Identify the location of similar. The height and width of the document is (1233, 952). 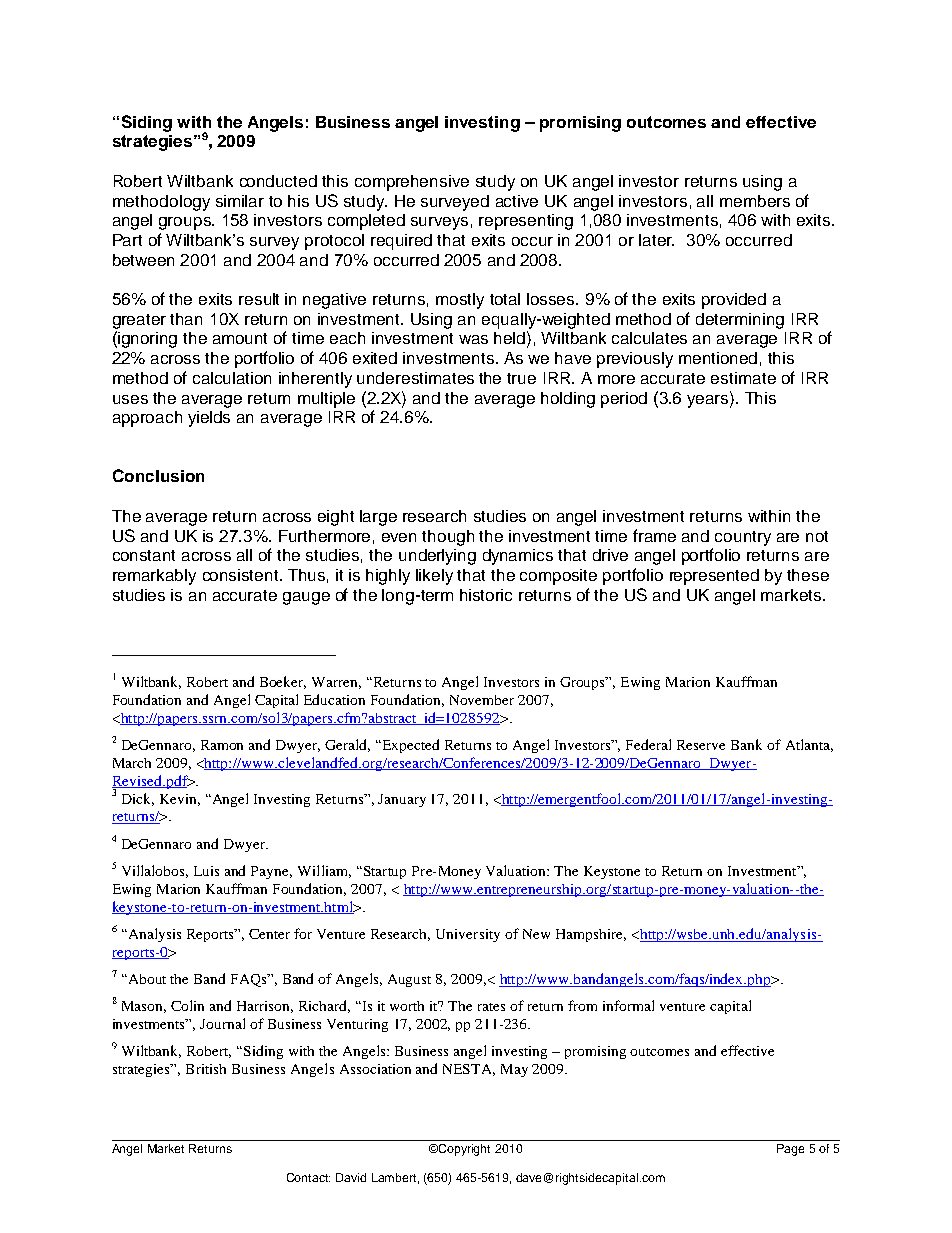
(240, 201).
